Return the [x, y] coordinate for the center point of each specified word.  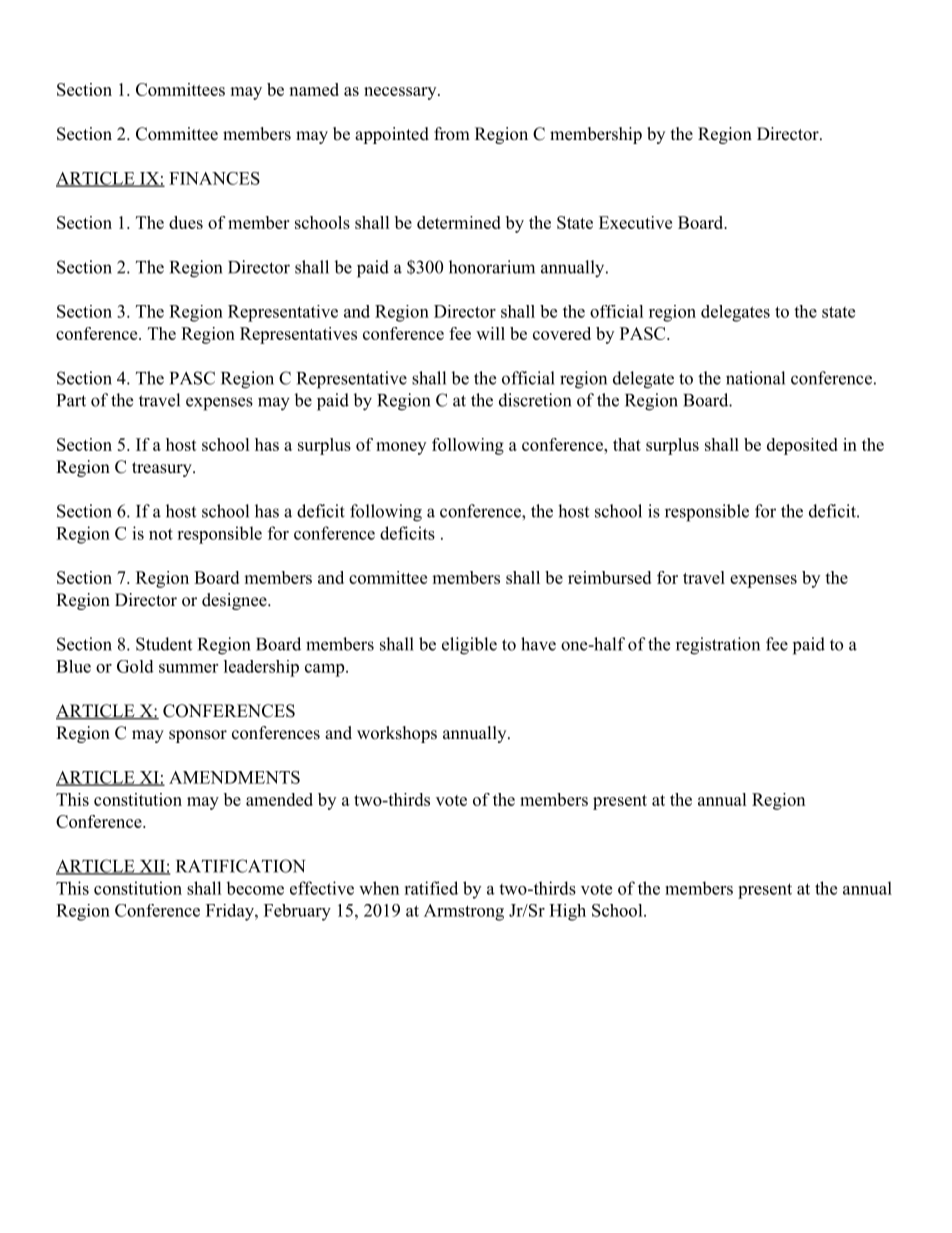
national [755, 378]
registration [718, 646]
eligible [469, 646]
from [452, 134]
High [567, 912]
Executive [635, 222]
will [490, 333]
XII [152, 867]
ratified [431, 888]
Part [71, 400]
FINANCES [214, 178]
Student [164, 644]
